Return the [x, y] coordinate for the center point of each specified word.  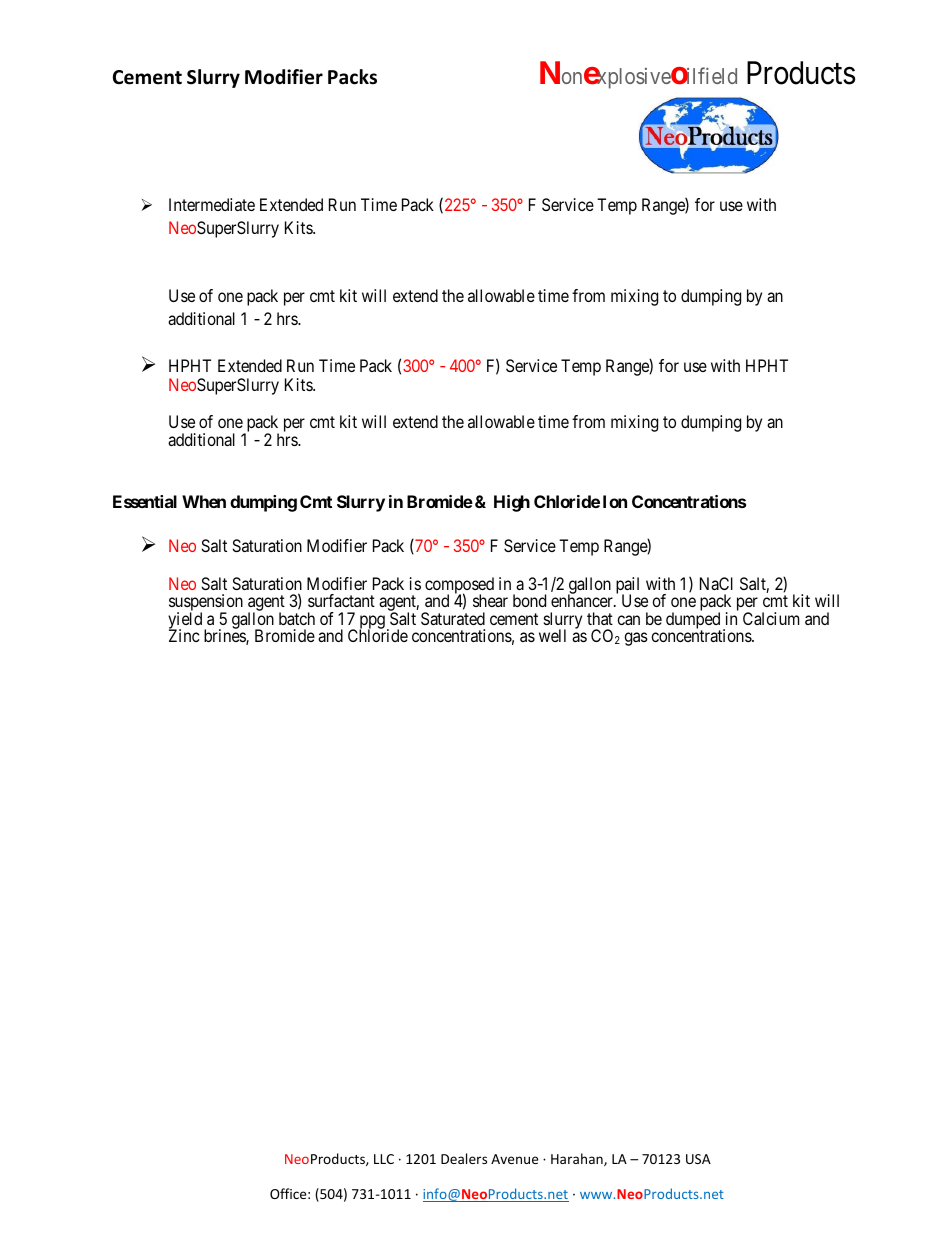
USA [698, 1159]
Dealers [464, 1158]
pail [627, 587]
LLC [384, 1159]
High [512, 503]
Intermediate [212, 204]
